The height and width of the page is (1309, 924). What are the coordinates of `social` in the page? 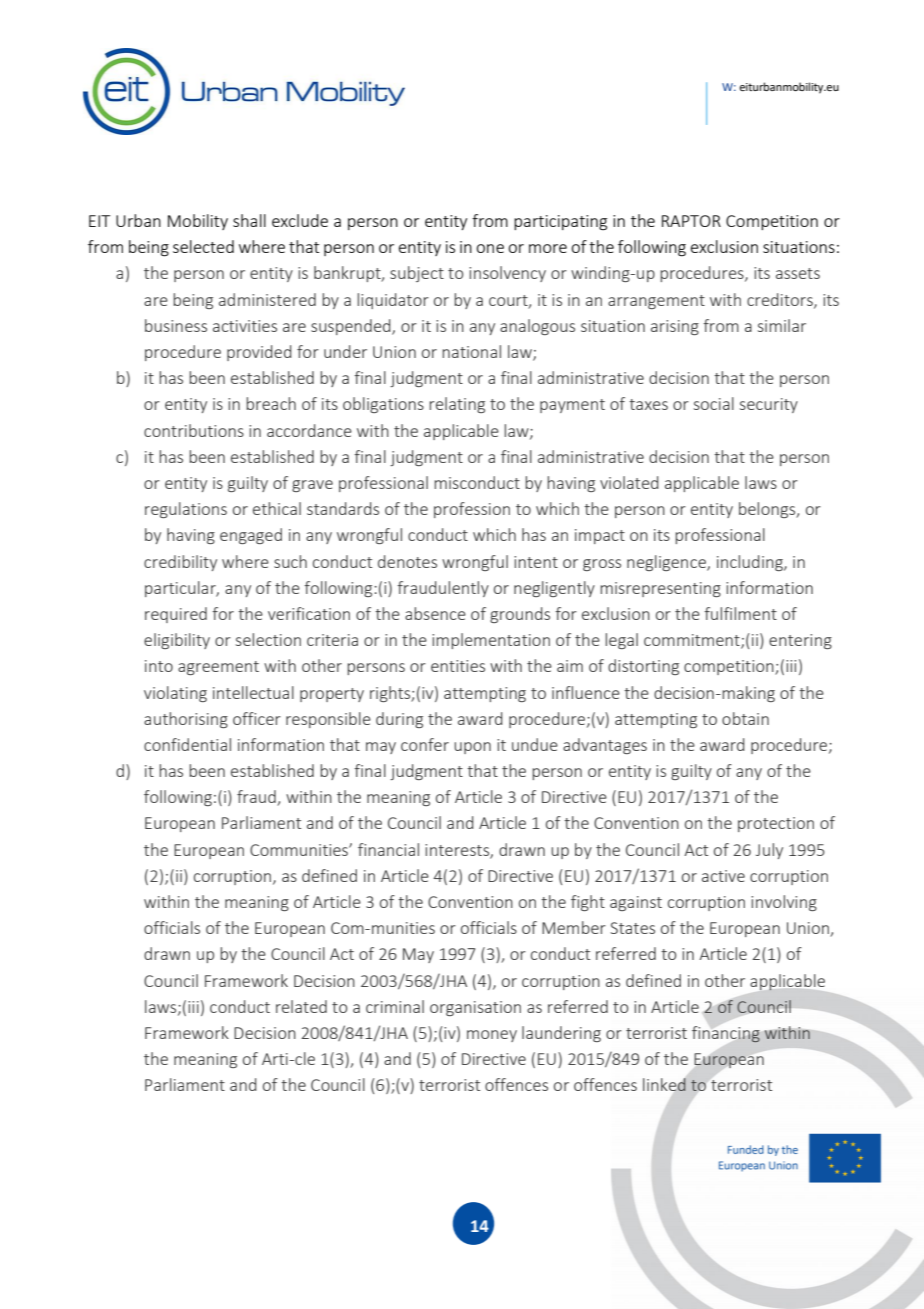 It's located at (714, 403).
